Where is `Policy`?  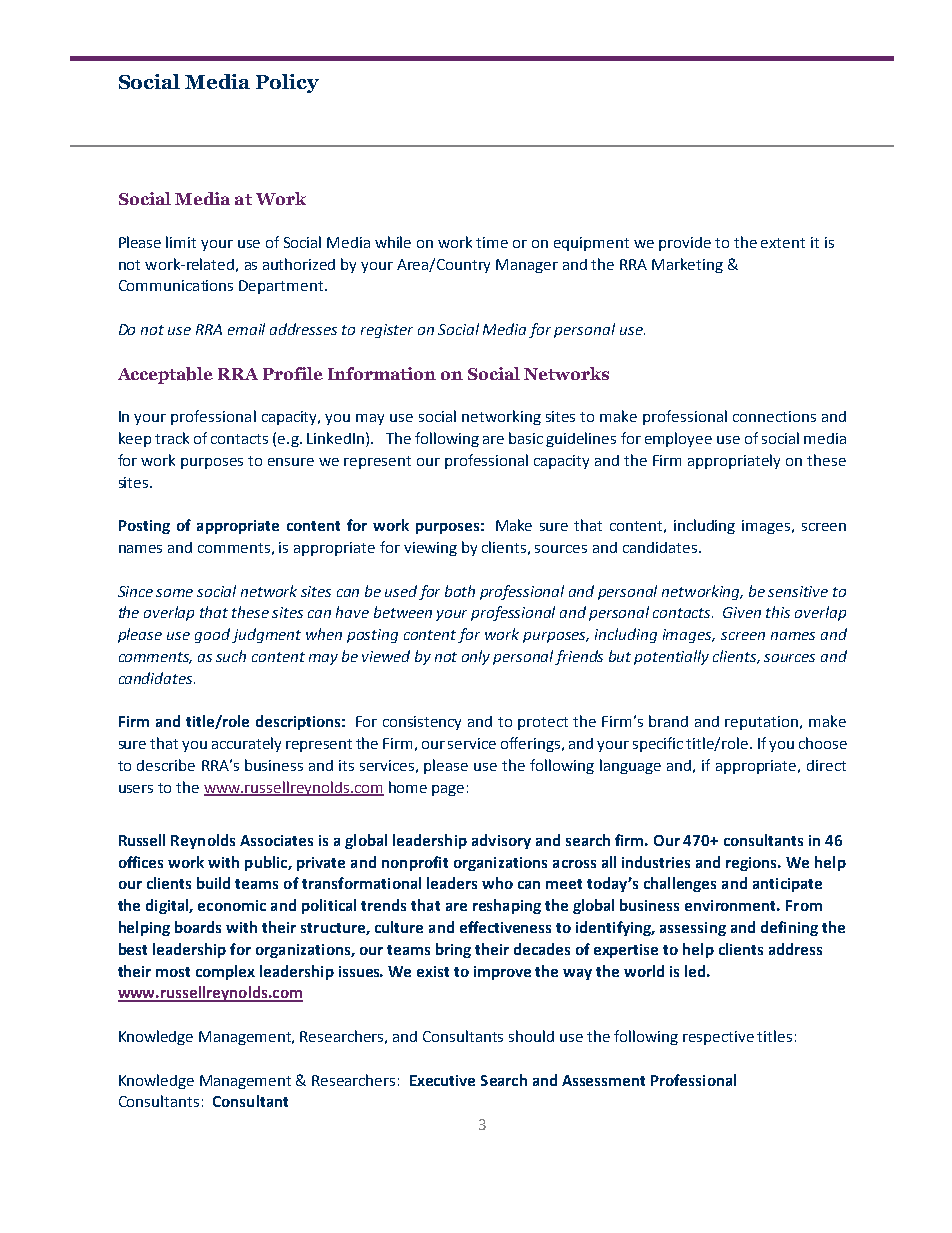 Policy is located at coordinates (287, 83).
